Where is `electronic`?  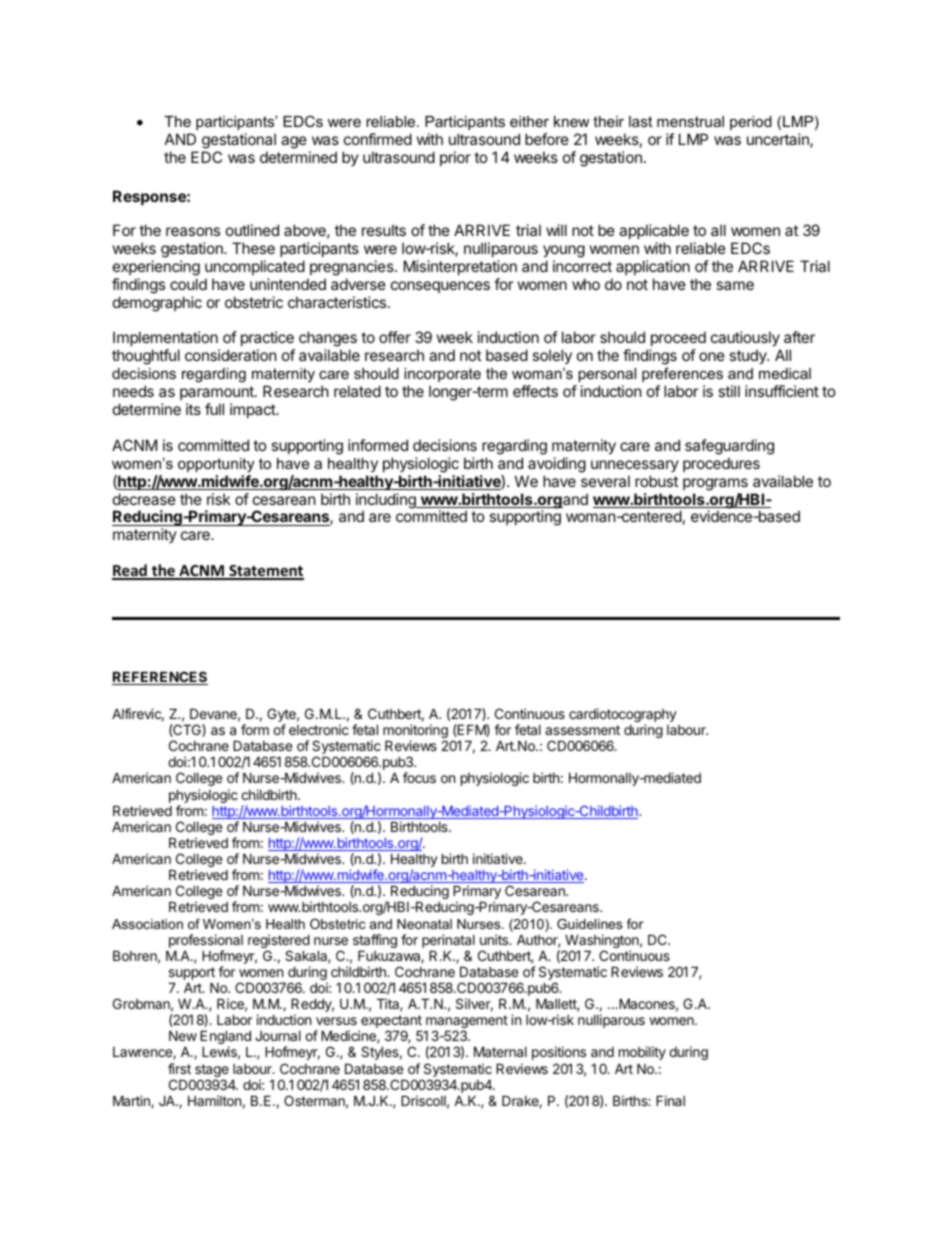 electronic is located at coordinates (319, 729).
